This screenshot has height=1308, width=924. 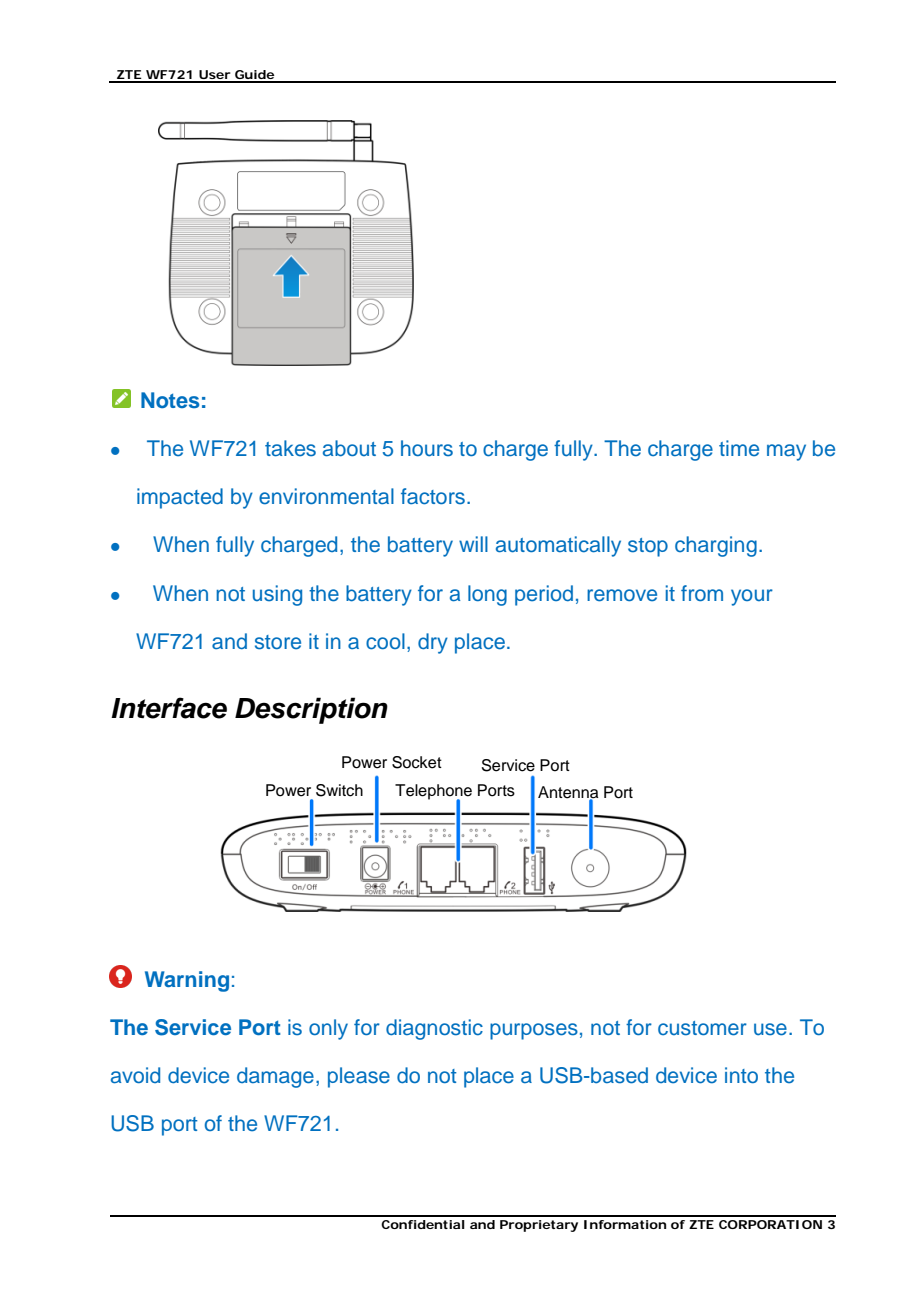 What do you see at coordinates (423, 1224) in the screenshot?
I see `Confidential` at bounding box center [423, 1224].
